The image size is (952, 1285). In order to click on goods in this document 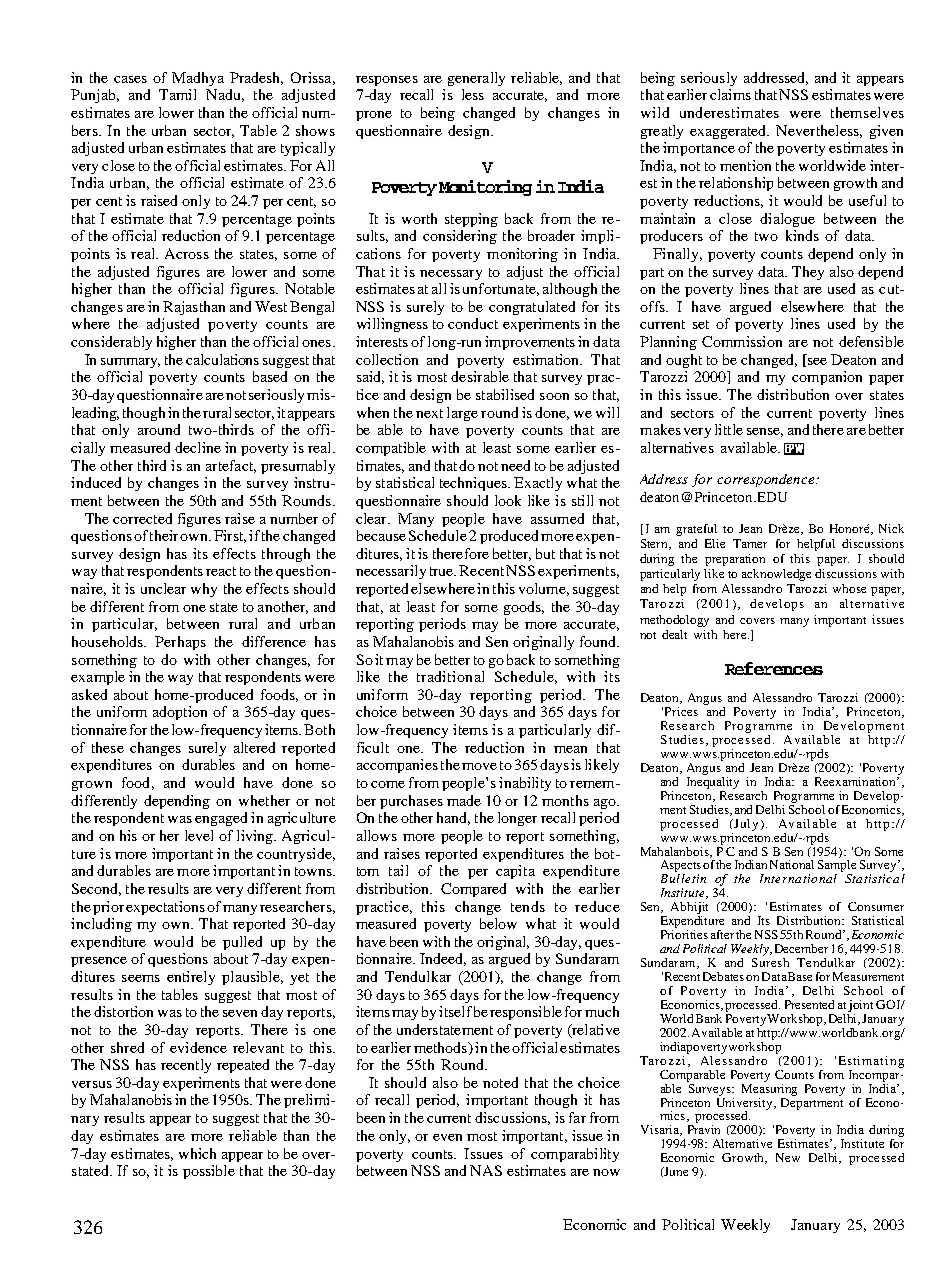, I will do `click(523, 608)`.
